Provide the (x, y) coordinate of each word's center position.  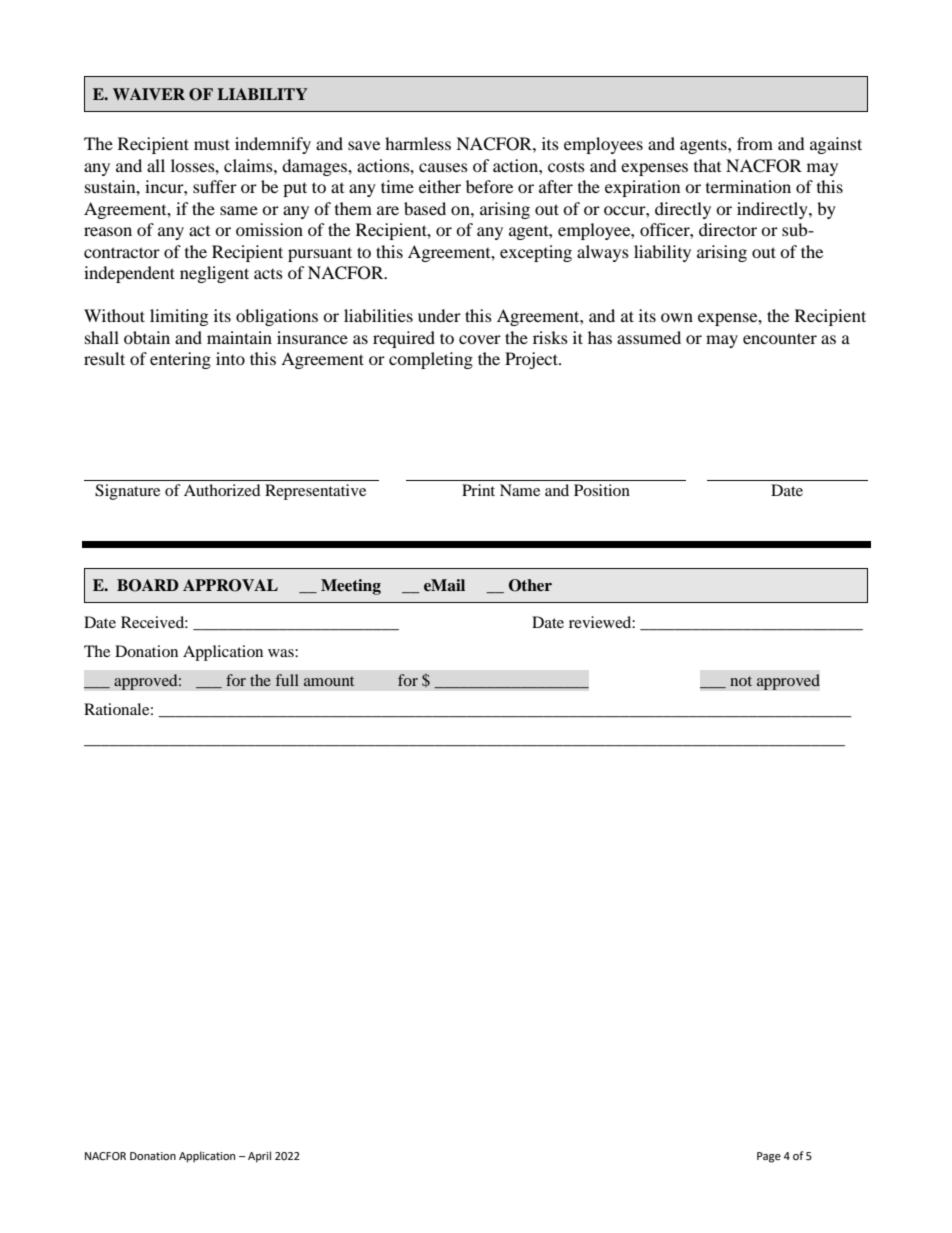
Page (769, 1157)
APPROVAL (230, 585)
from (755, 143)
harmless (418, 143)
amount (329, 681)
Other (530, 585)
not (741, 681)
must (212, 144)
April (259, 1157)
